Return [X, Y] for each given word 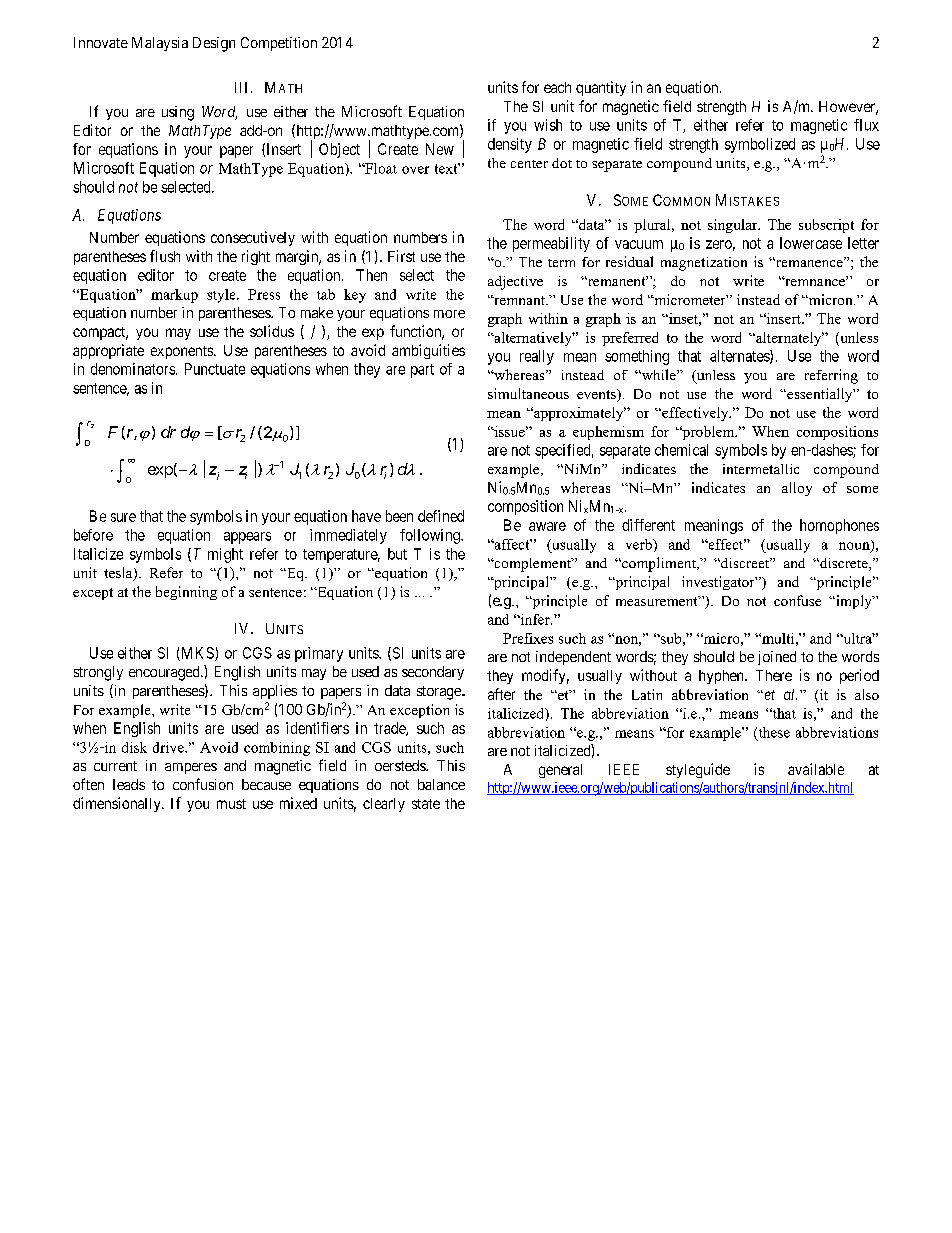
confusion [203, 784]
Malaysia [160, 44]
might [225, 555]
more [449, 314]
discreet [745, 563]
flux [866, 125]
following [431, 536]
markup [174, 296]
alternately [789, 339]
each [557, 87]
